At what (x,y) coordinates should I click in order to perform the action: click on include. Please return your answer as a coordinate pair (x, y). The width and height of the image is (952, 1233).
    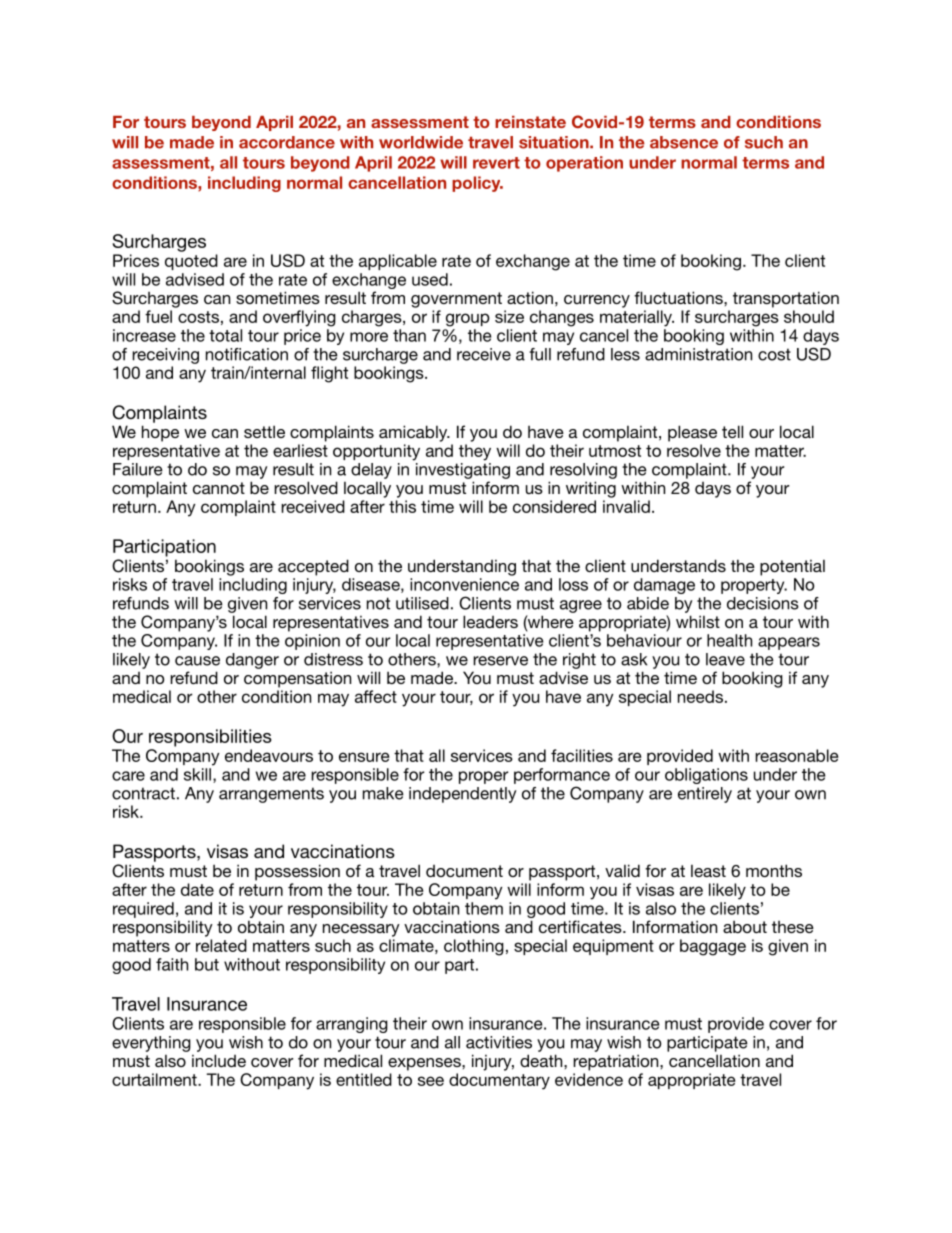
    Looking at the image, I should click on (219, 1060).
